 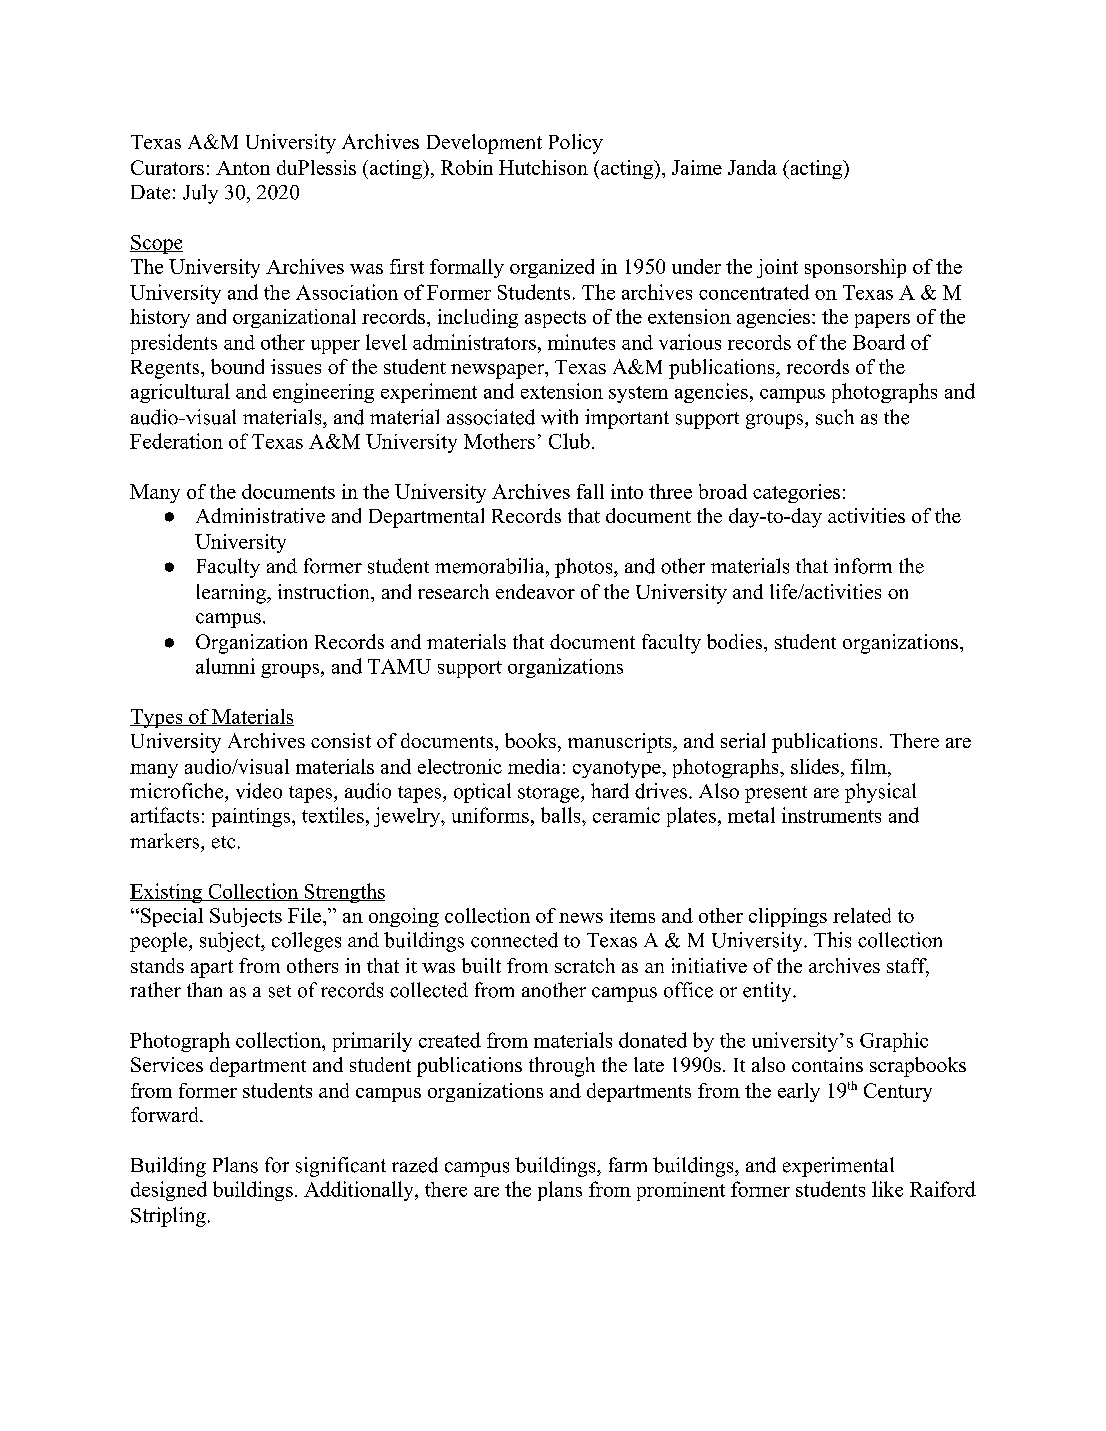 I want to click on farm, so click(x=628, y=1164).
